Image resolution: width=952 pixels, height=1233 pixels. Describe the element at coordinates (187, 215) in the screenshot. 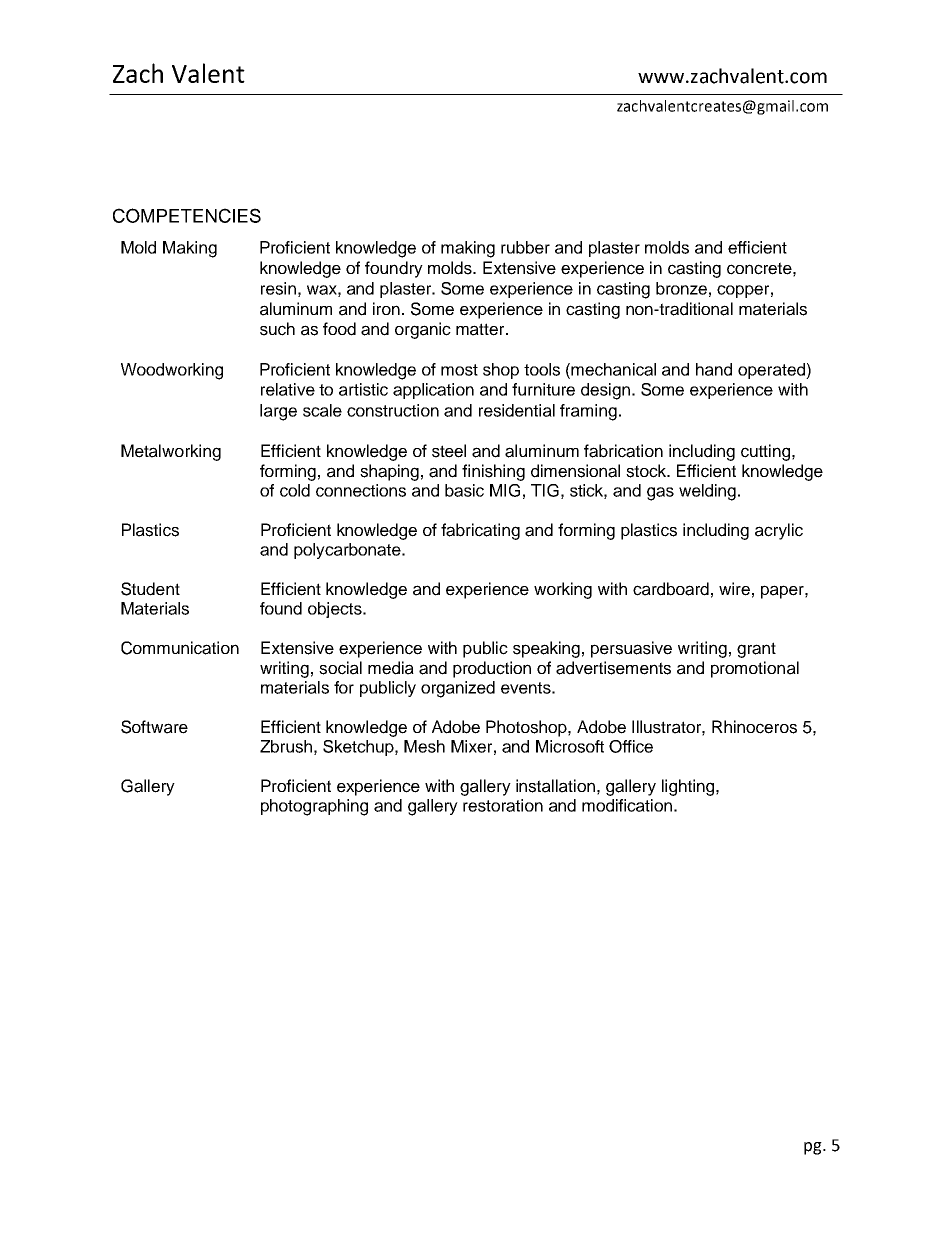

I see `COMPETENCIES` at that location.
